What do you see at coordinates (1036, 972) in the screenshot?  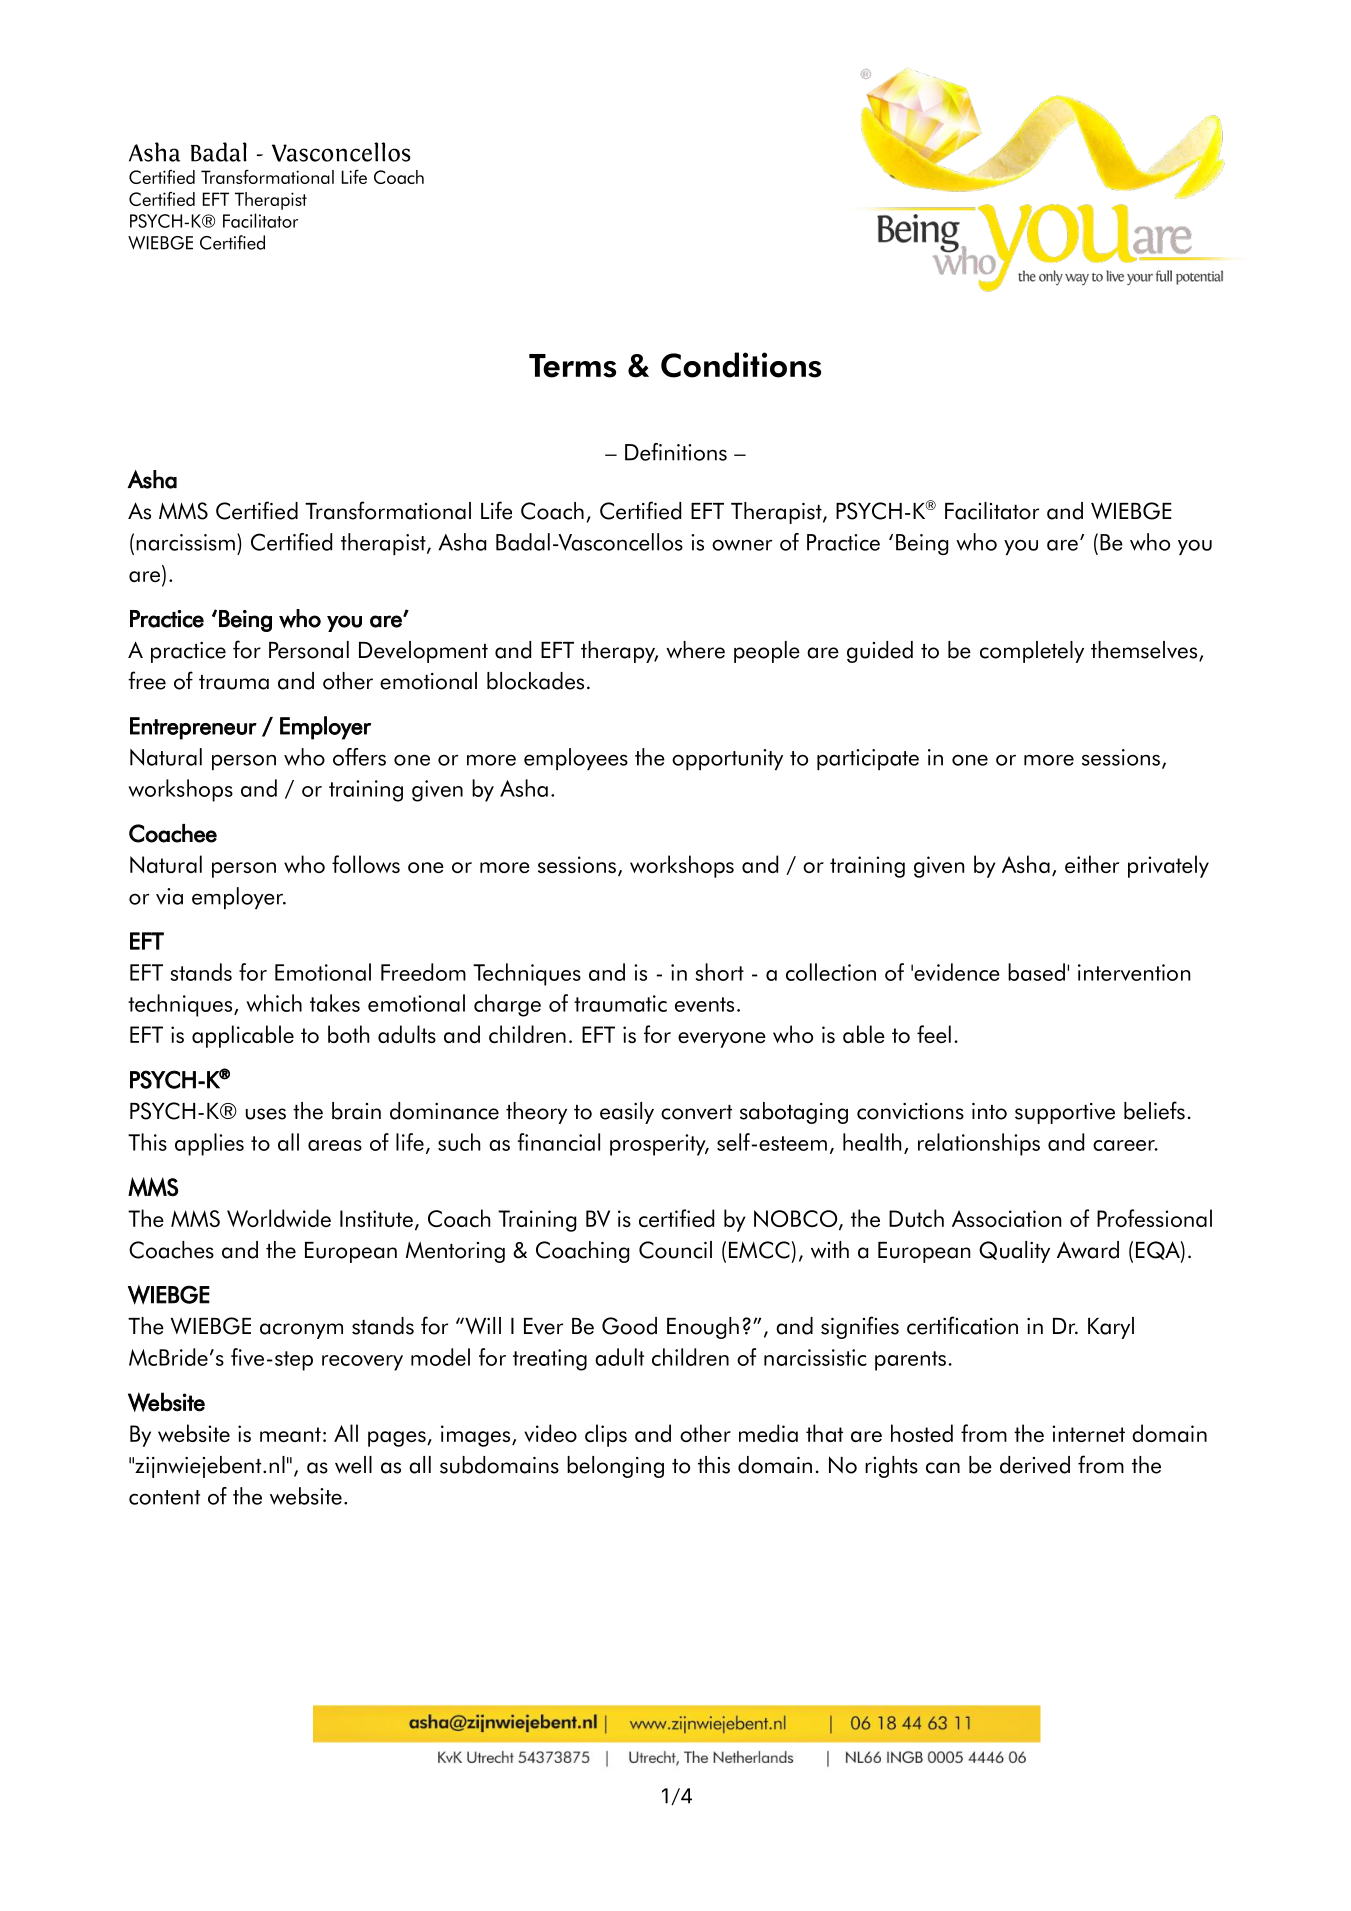 I see `based` at bounding box center [1036, 972].
